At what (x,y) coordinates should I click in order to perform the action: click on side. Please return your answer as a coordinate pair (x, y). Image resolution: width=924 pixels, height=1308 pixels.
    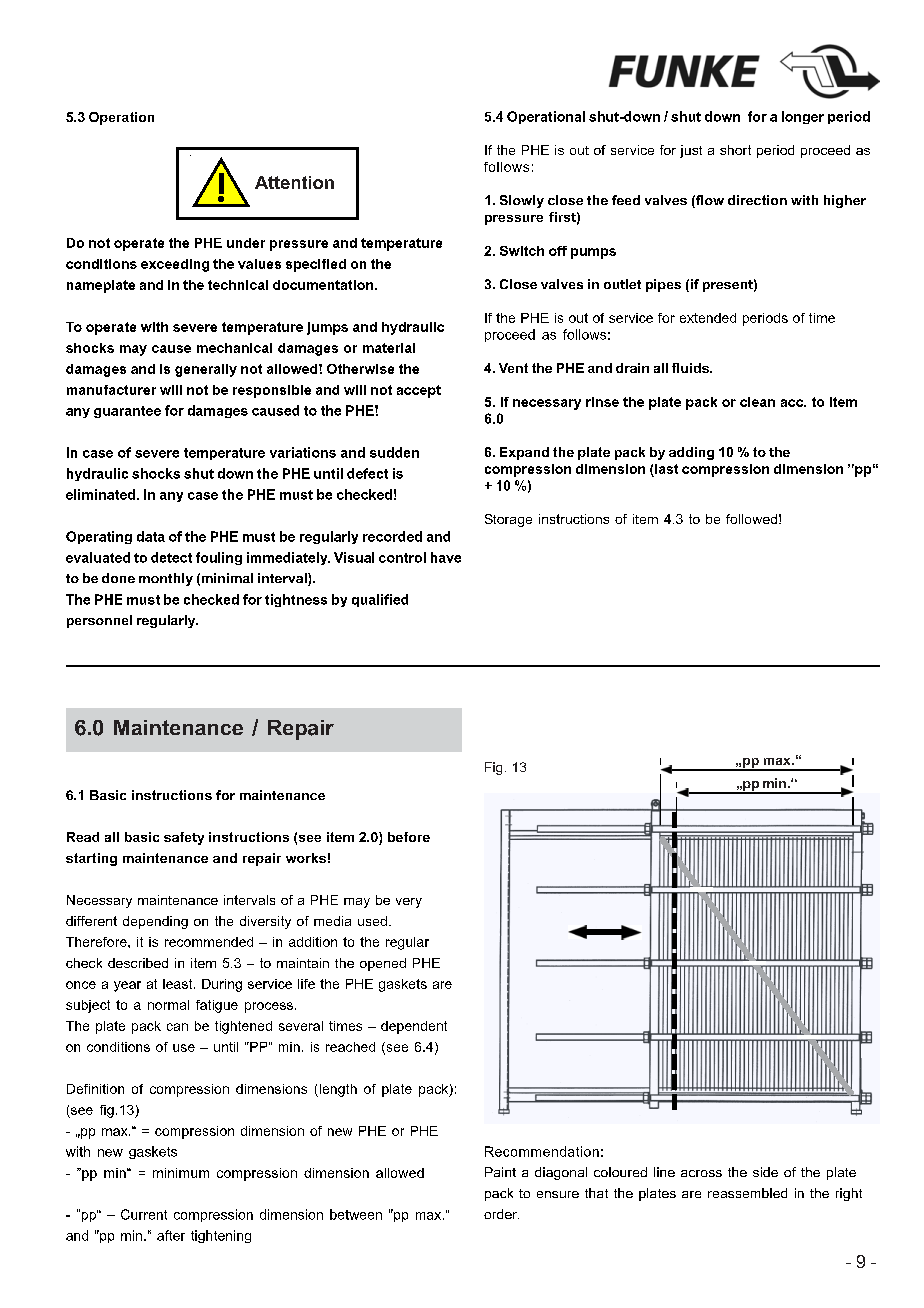
    Looking at the image, I should click on (765, 1172).
